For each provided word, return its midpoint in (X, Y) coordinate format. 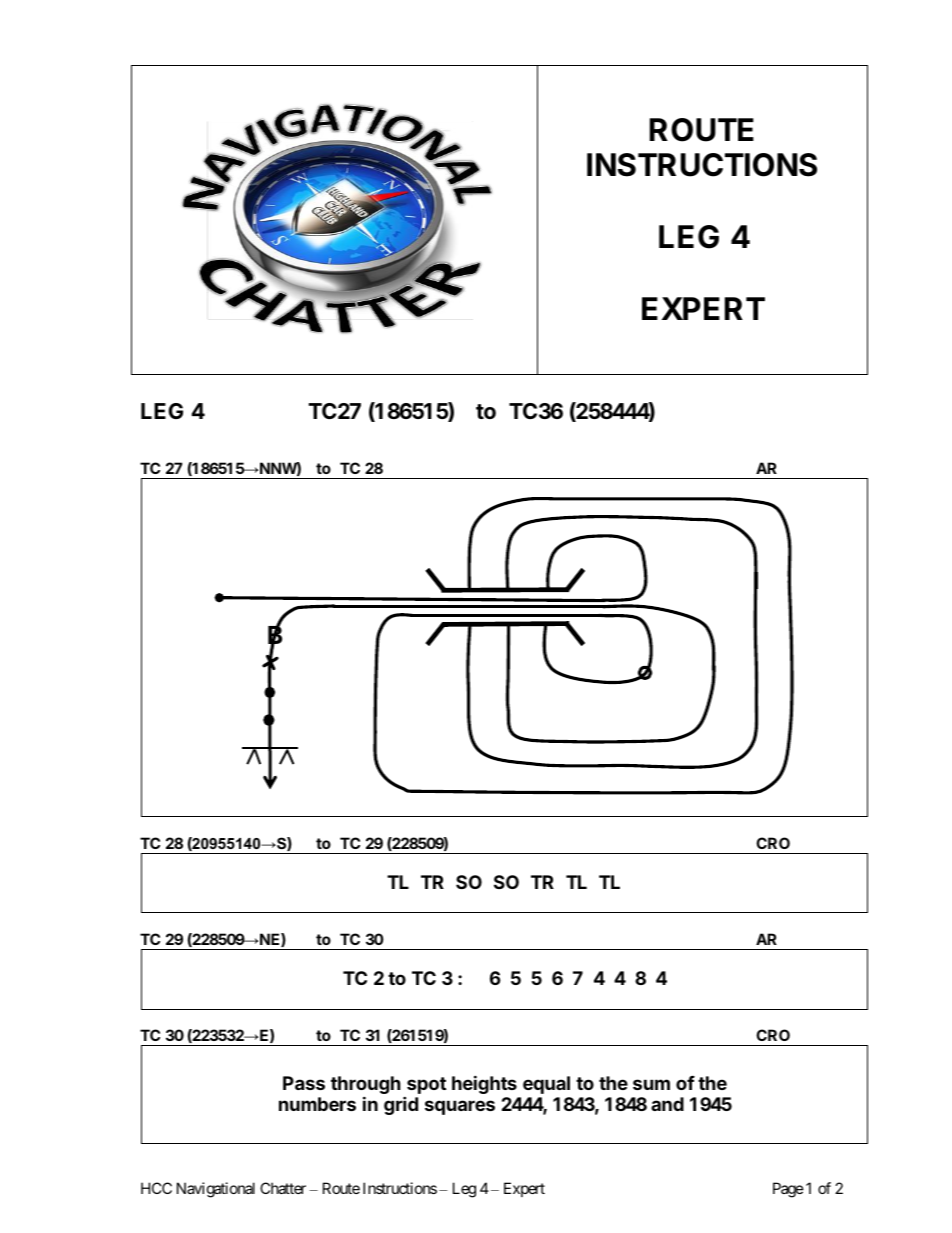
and (667, 1104)
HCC (156, 1188)
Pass (304, 1083)
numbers (317, 1104)
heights (484, 1084)
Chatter (283, 1188)
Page (788, 1190)
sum (651, 1084)
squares (460, 1107)
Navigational (216, 1190)
